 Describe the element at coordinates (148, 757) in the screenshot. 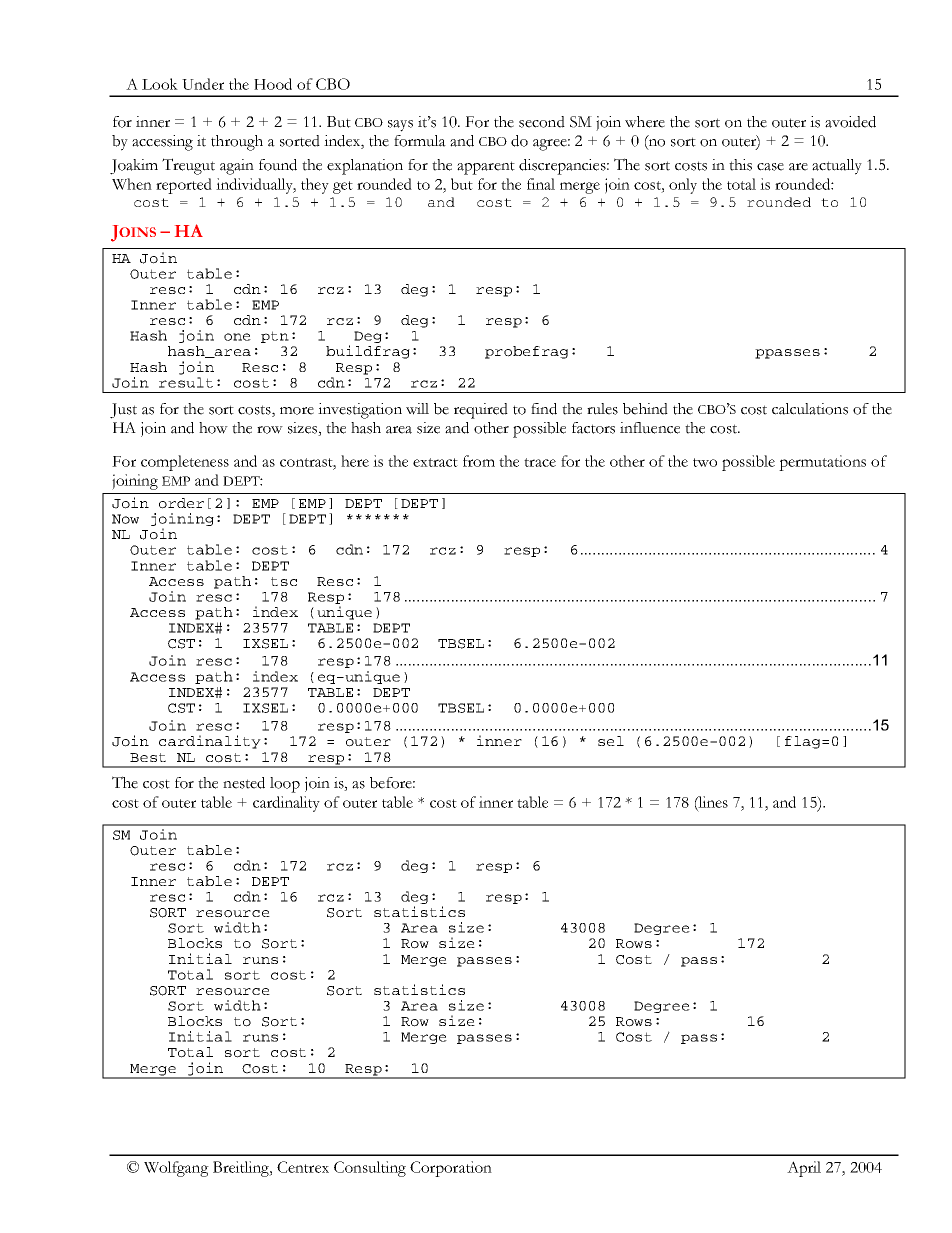

I see `Best` at that location.
